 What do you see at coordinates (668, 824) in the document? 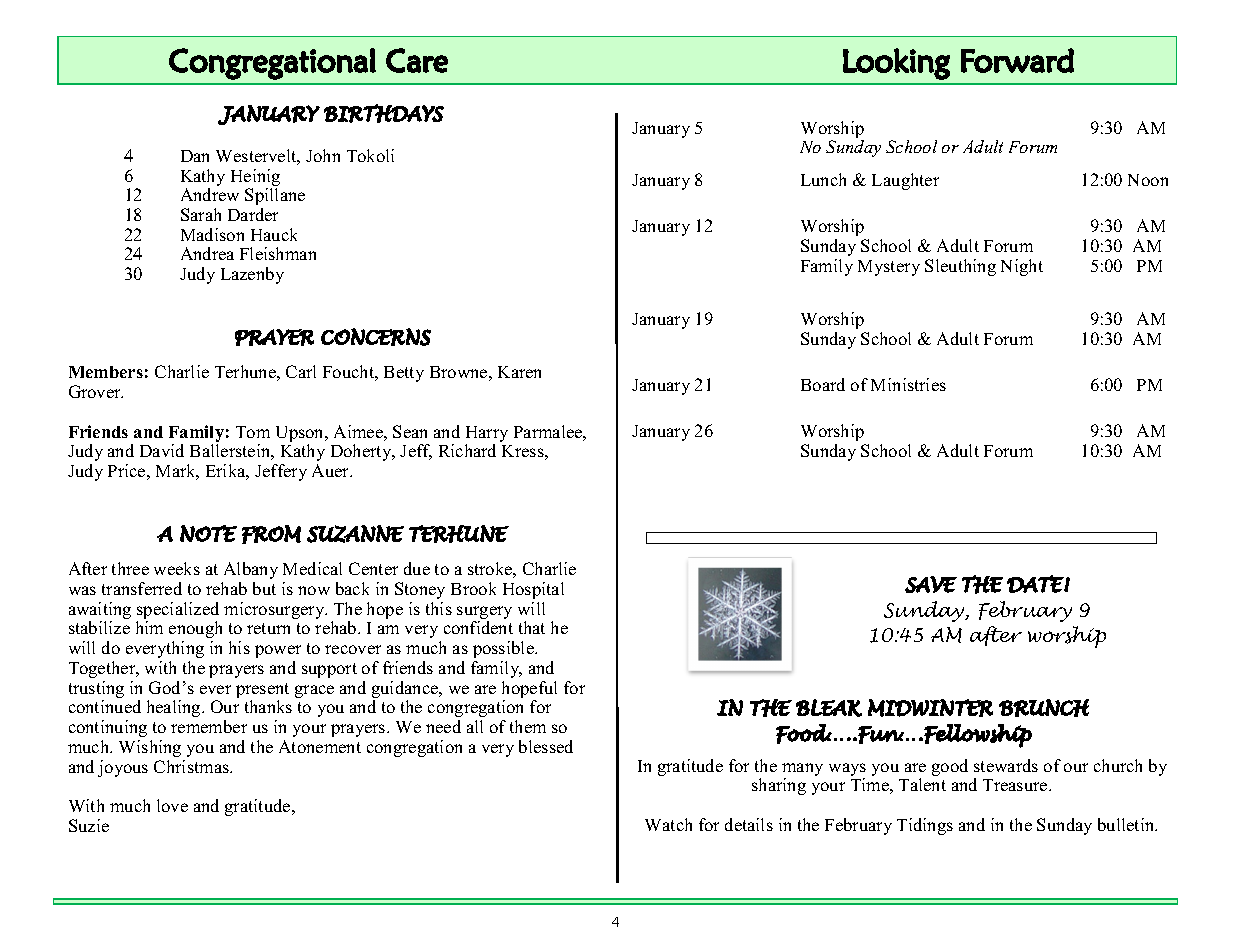
I see `Watch` at bounding box center [668, 824].
